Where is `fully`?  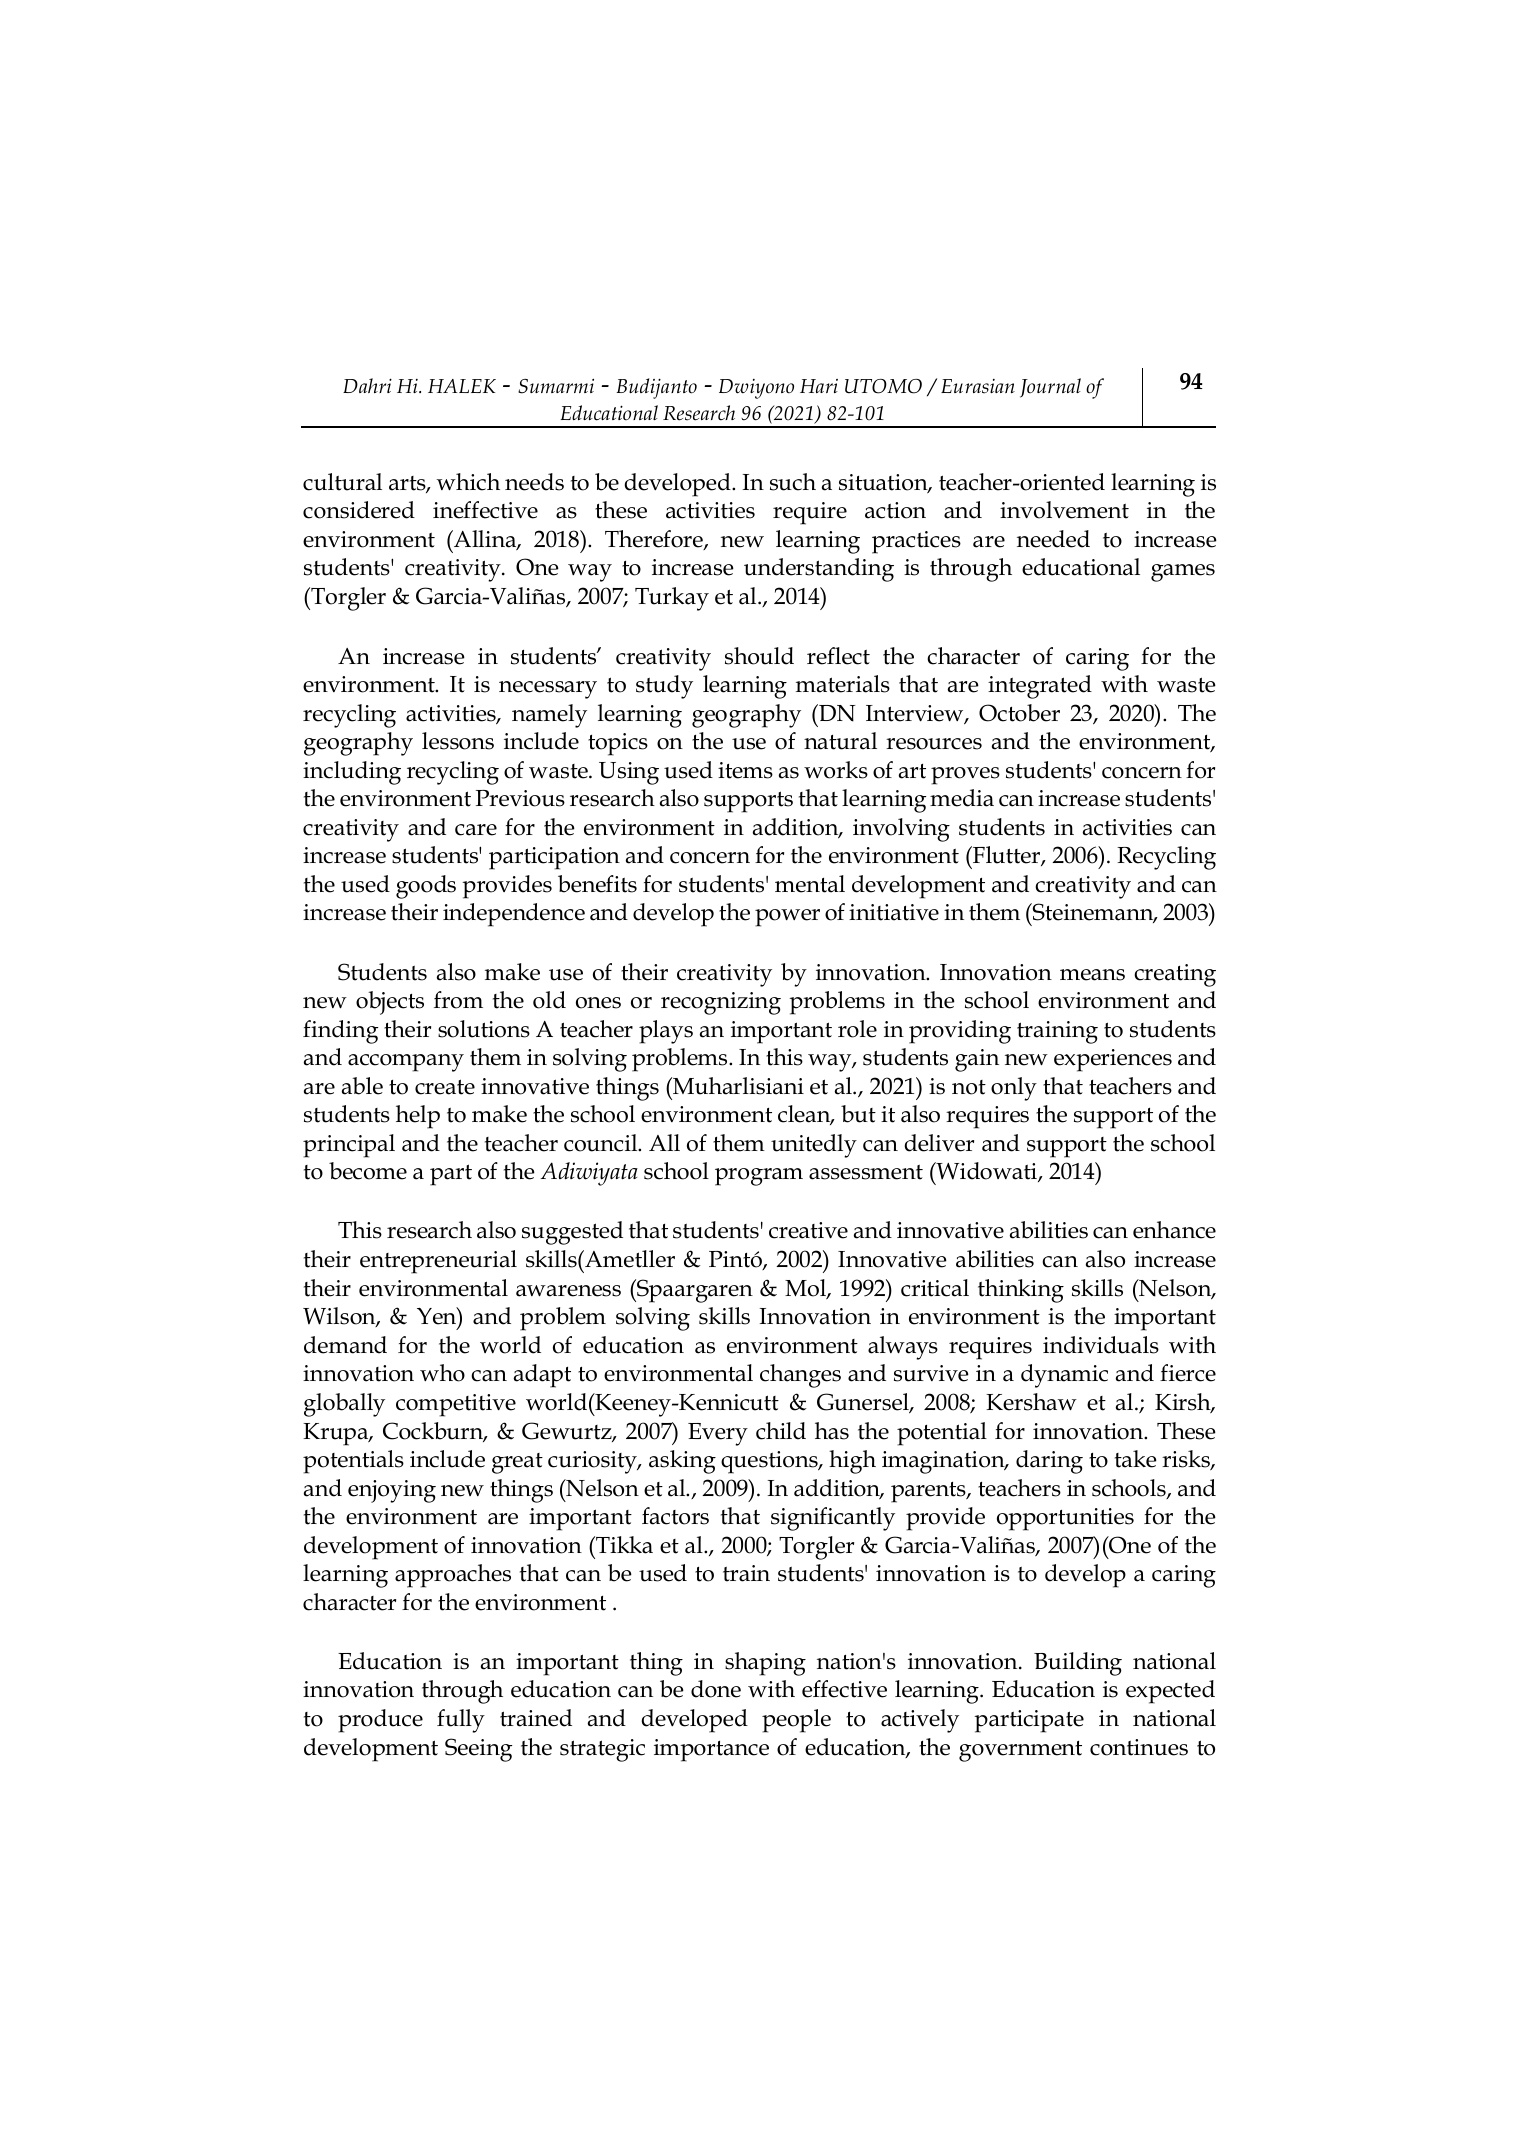
fully is located at coordinates (461, 1721).
